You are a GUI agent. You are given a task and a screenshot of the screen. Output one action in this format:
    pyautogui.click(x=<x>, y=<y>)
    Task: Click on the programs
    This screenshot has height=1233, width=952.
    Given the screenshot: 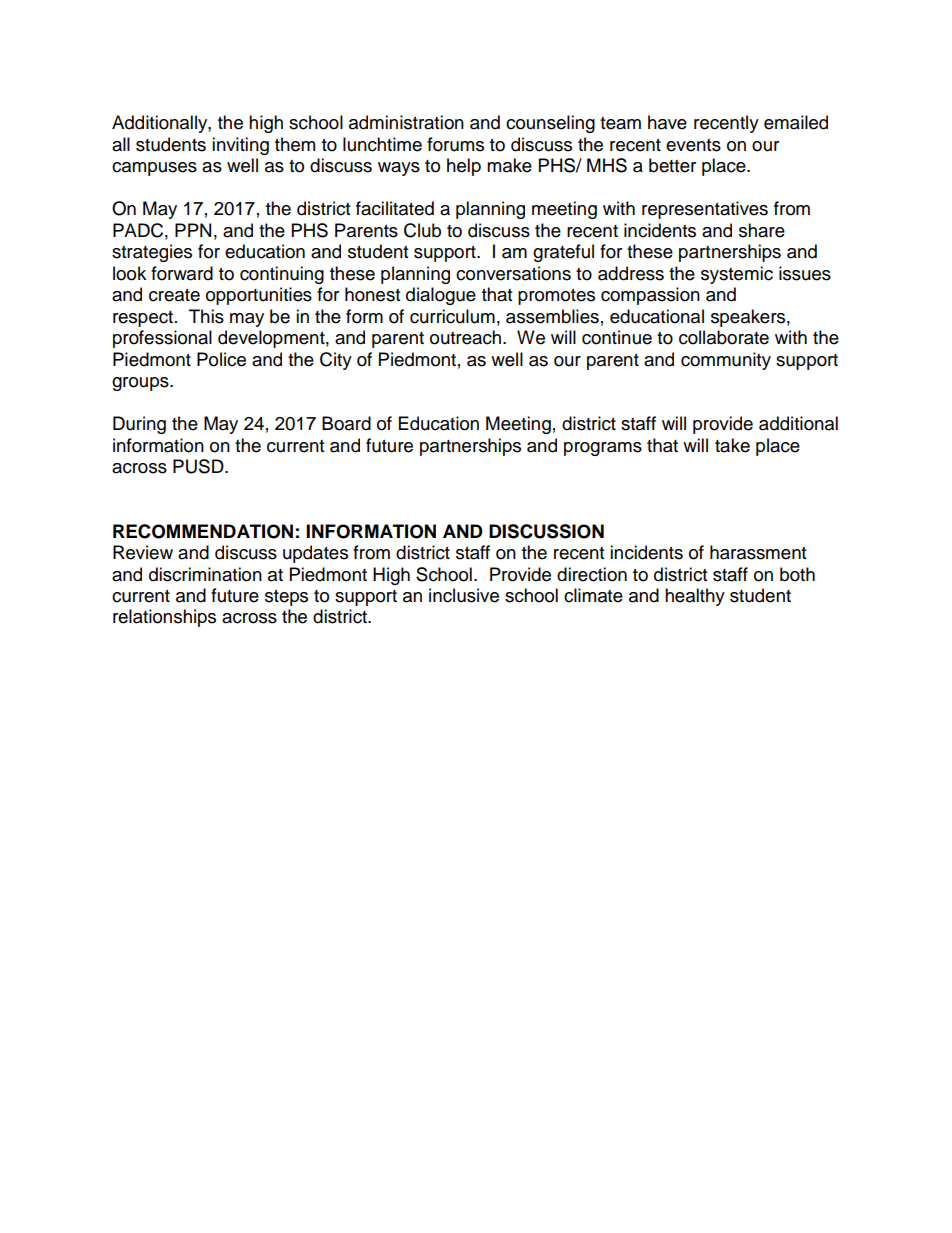 What is the action you would take?
    pyautogui.click(x=603, y=449)
